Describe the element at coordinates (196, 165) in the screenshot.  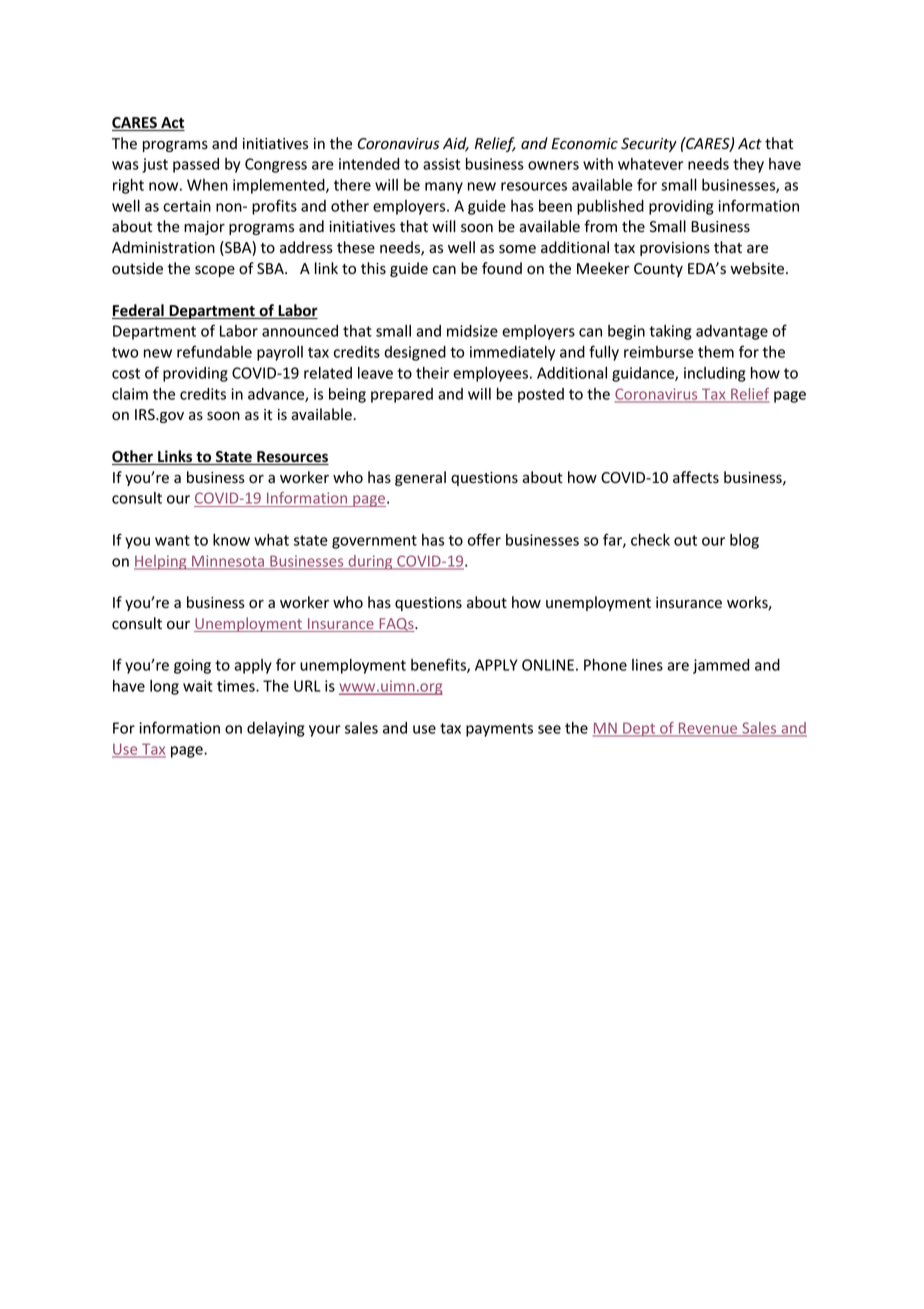
I see `passed` at that location.
